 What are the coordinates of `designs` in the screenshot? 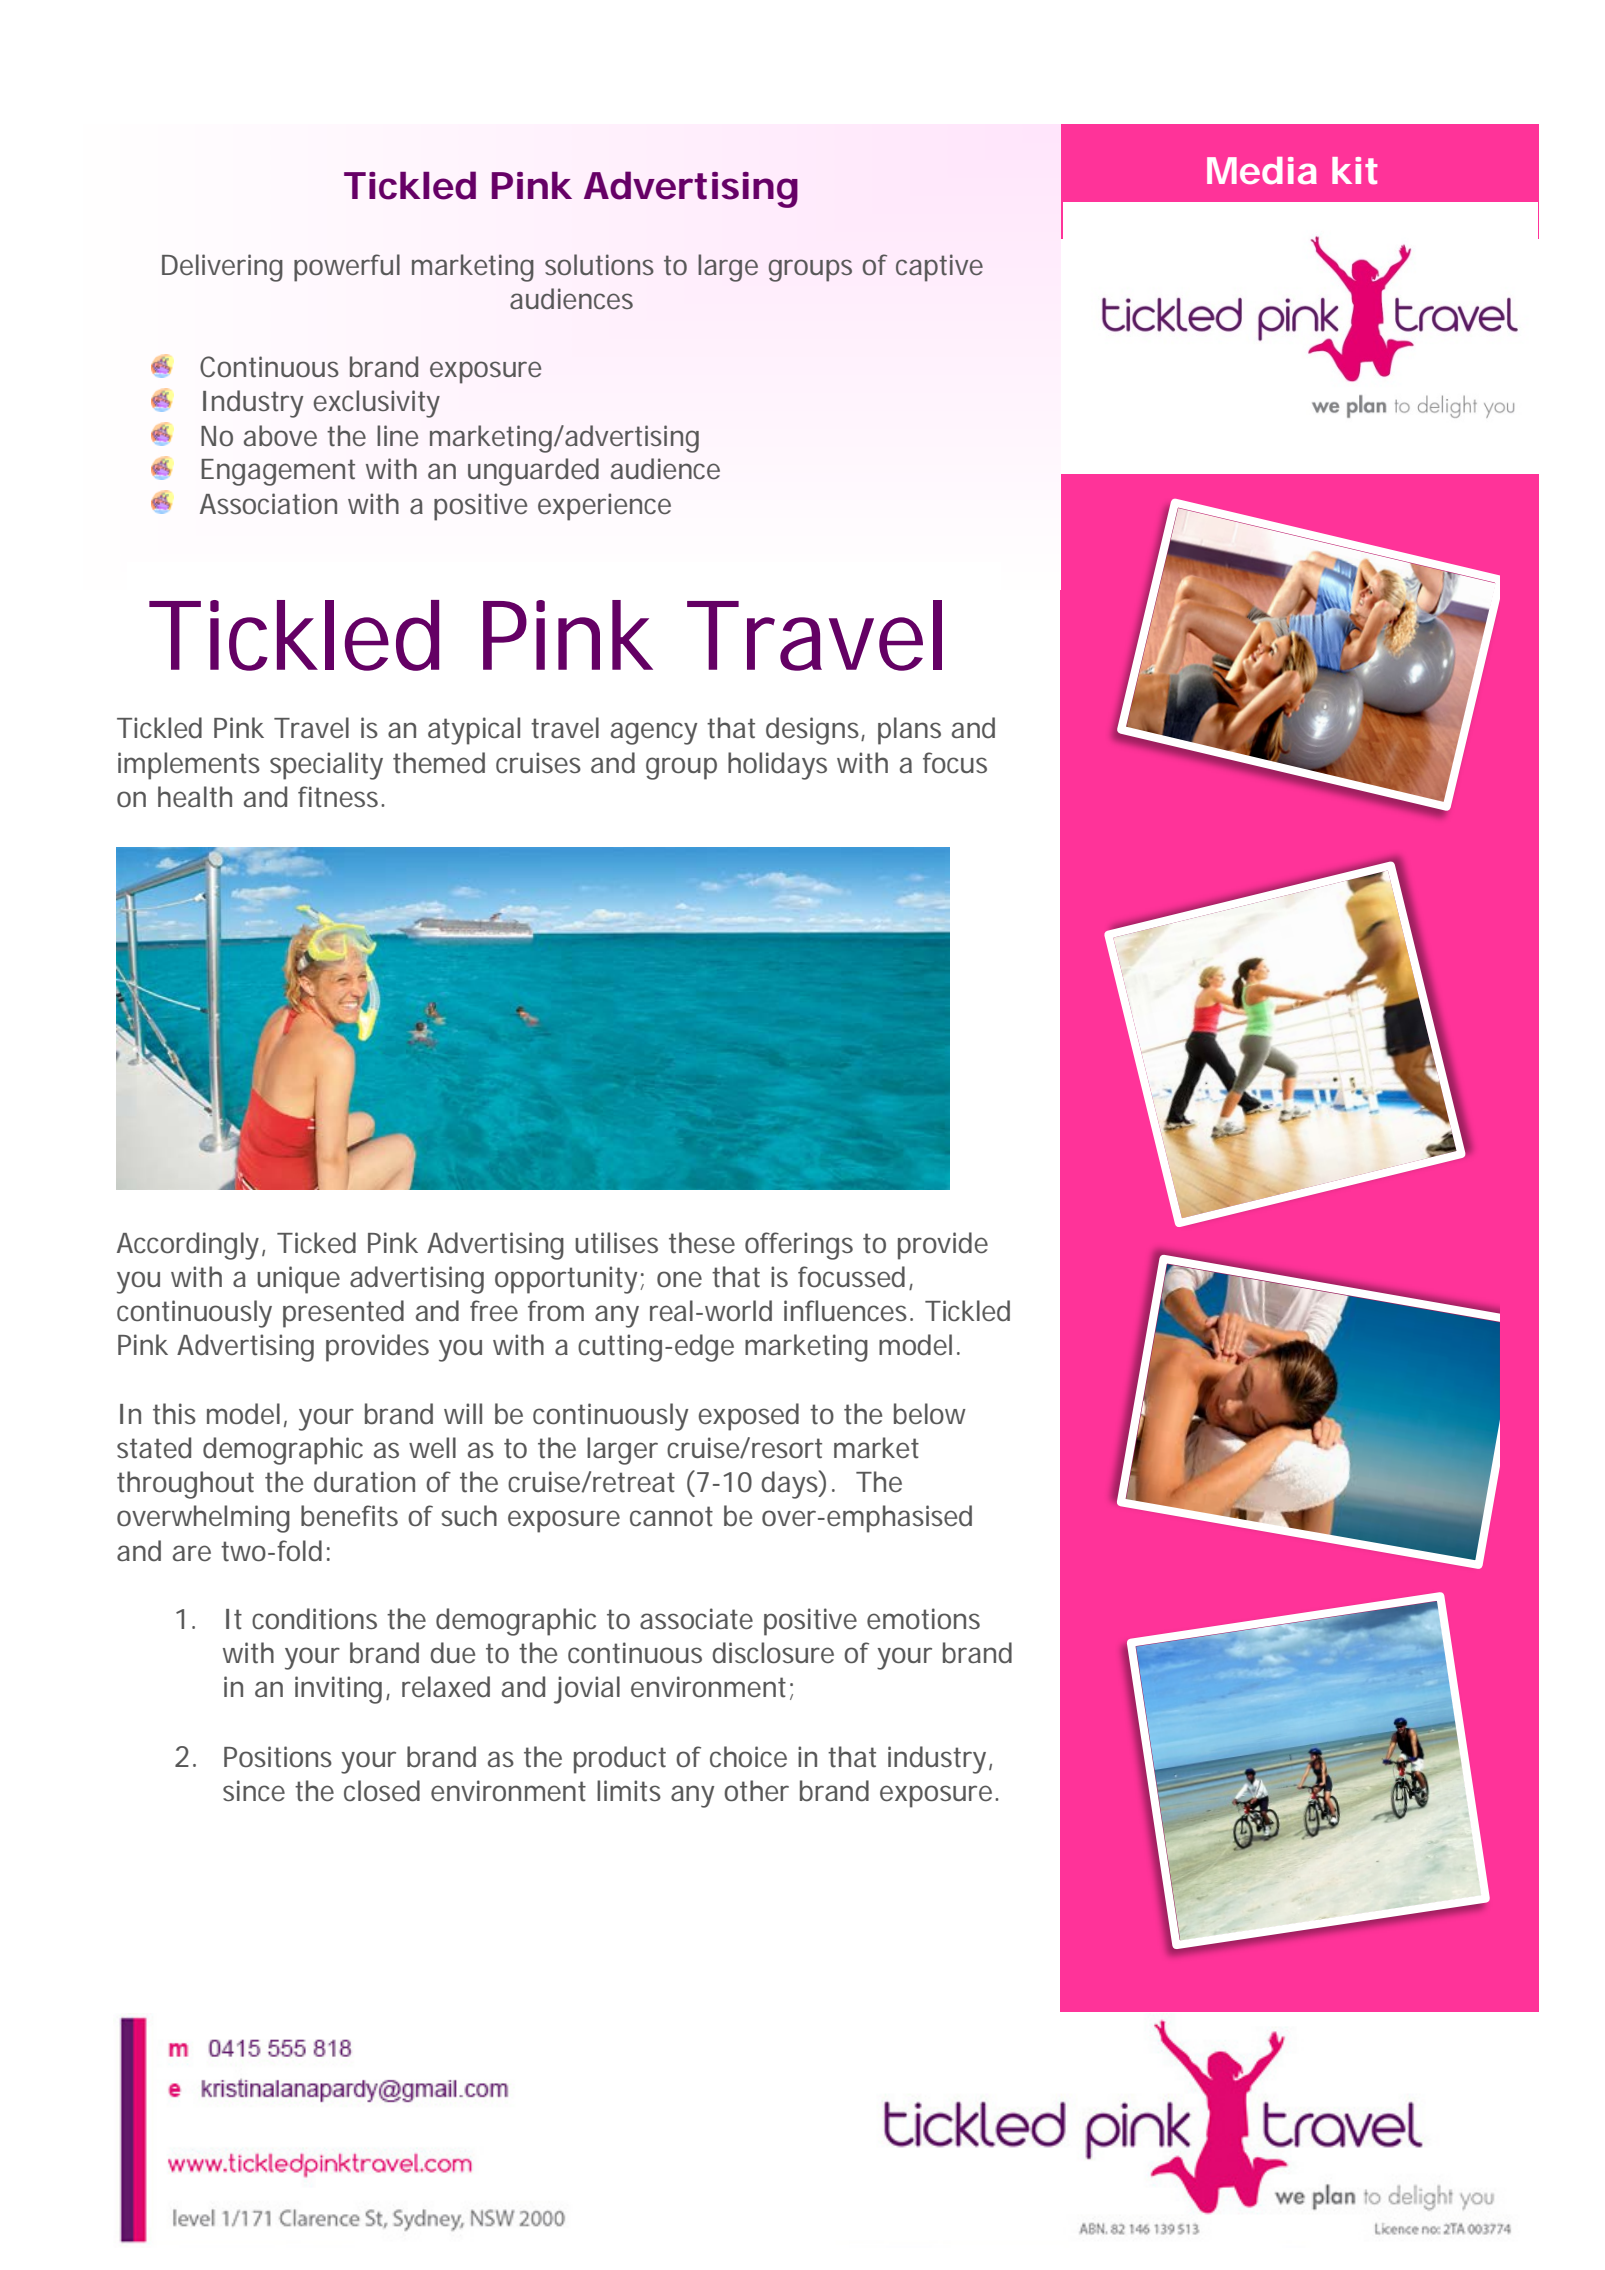 It's located at (815, 731).
